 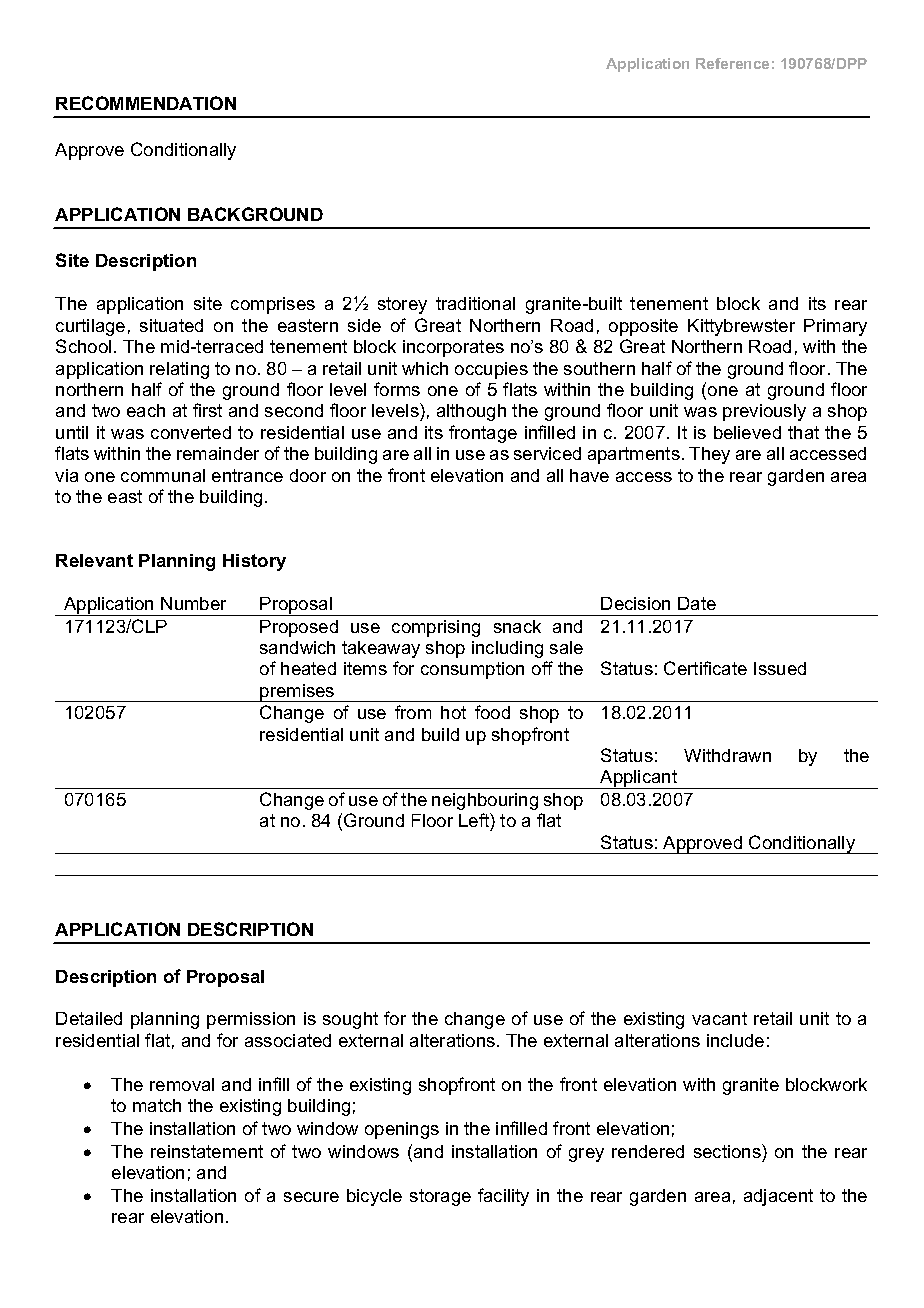 What do you see at coordinates (146, 103) in the image?
I see `RECOMMENDATION` at bounding box center [146, 103].
